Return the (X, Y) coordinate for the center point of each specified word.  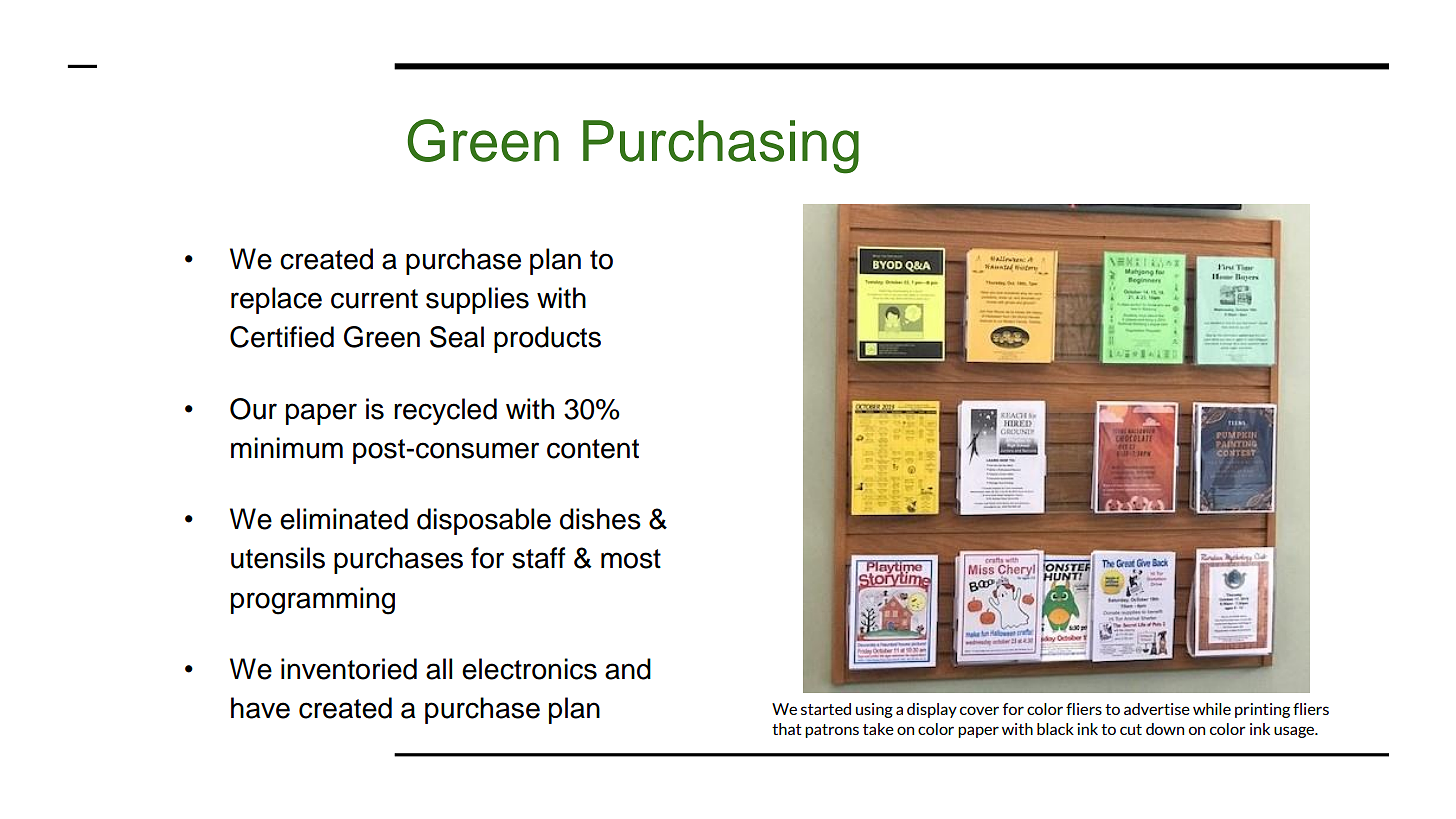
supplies (477, 300)
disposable (484, 521)
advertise (1157, 709)
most (631, 559)
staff (539, 558)
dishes (600, 519)
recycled (445, 411)
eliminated (344, 519)
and (628, 669)
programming (313, 601)
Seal (457, 337)
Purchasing (721, 147)
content (593, 449)
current (374, 299)
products (547, 339)
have (260, 708)
